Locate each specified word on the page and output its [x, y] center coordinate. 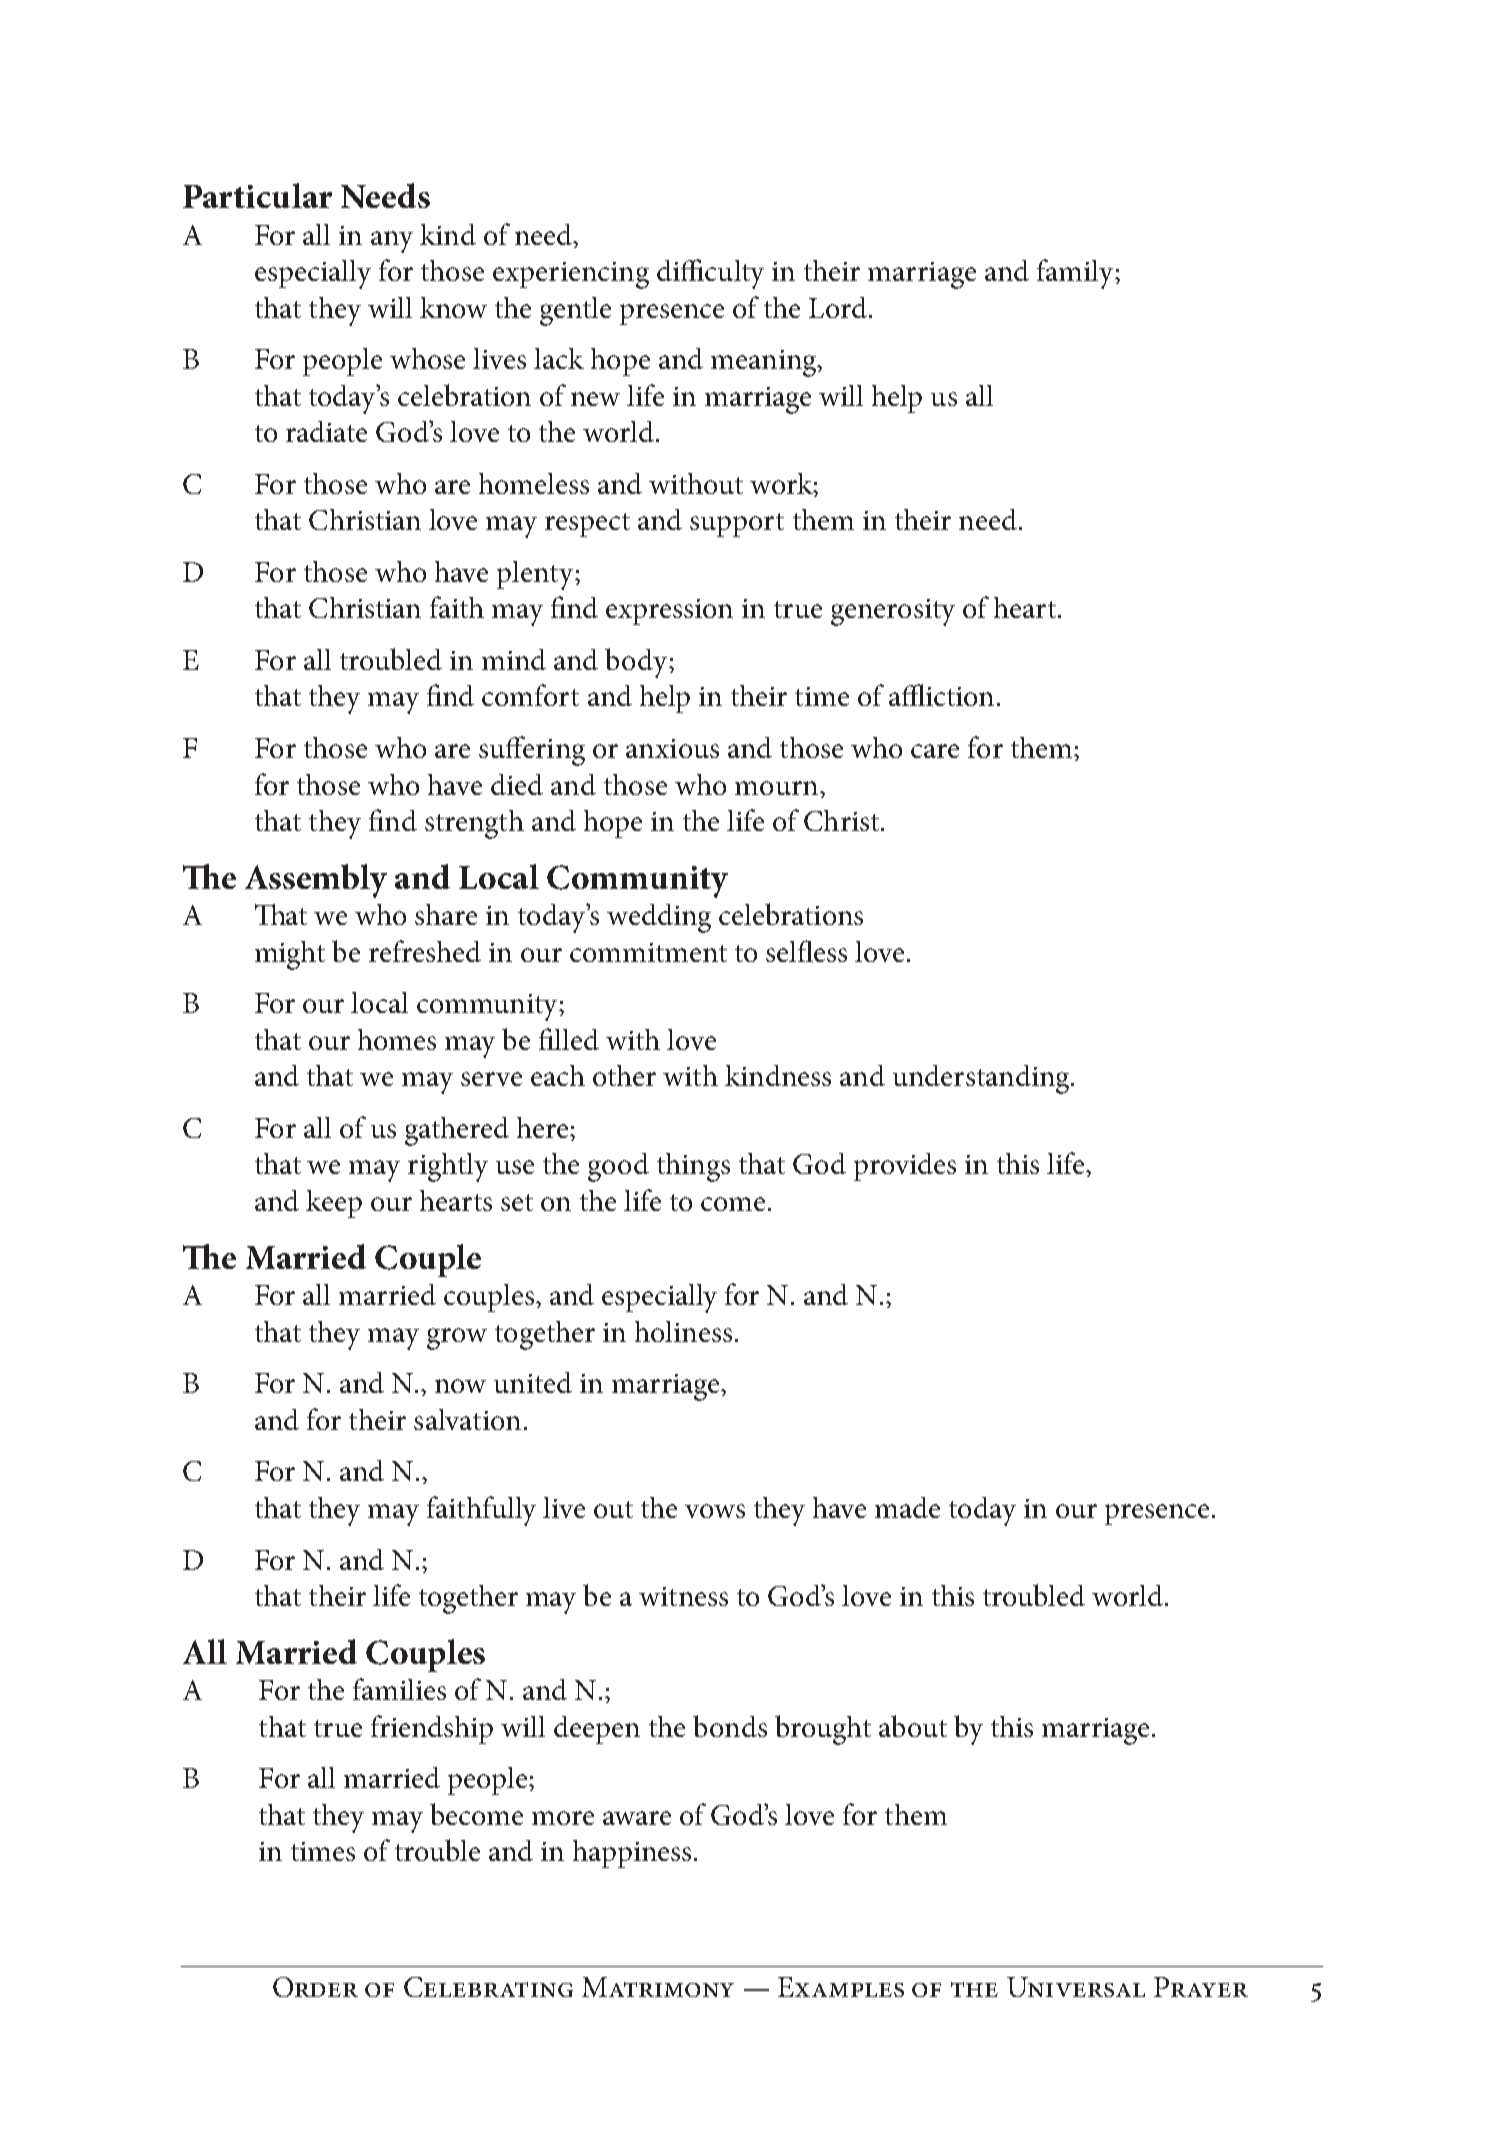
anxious [672, 748]
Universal [1076, 1987]
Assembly [316, 881]
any [392, 242]
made [907, 1507]
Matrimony [658, 1987]
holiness [683, 1331]
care [935, 751]
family [1076, 274]
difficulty [710, 274]
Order [315, 1987]
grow [457, 1339]
